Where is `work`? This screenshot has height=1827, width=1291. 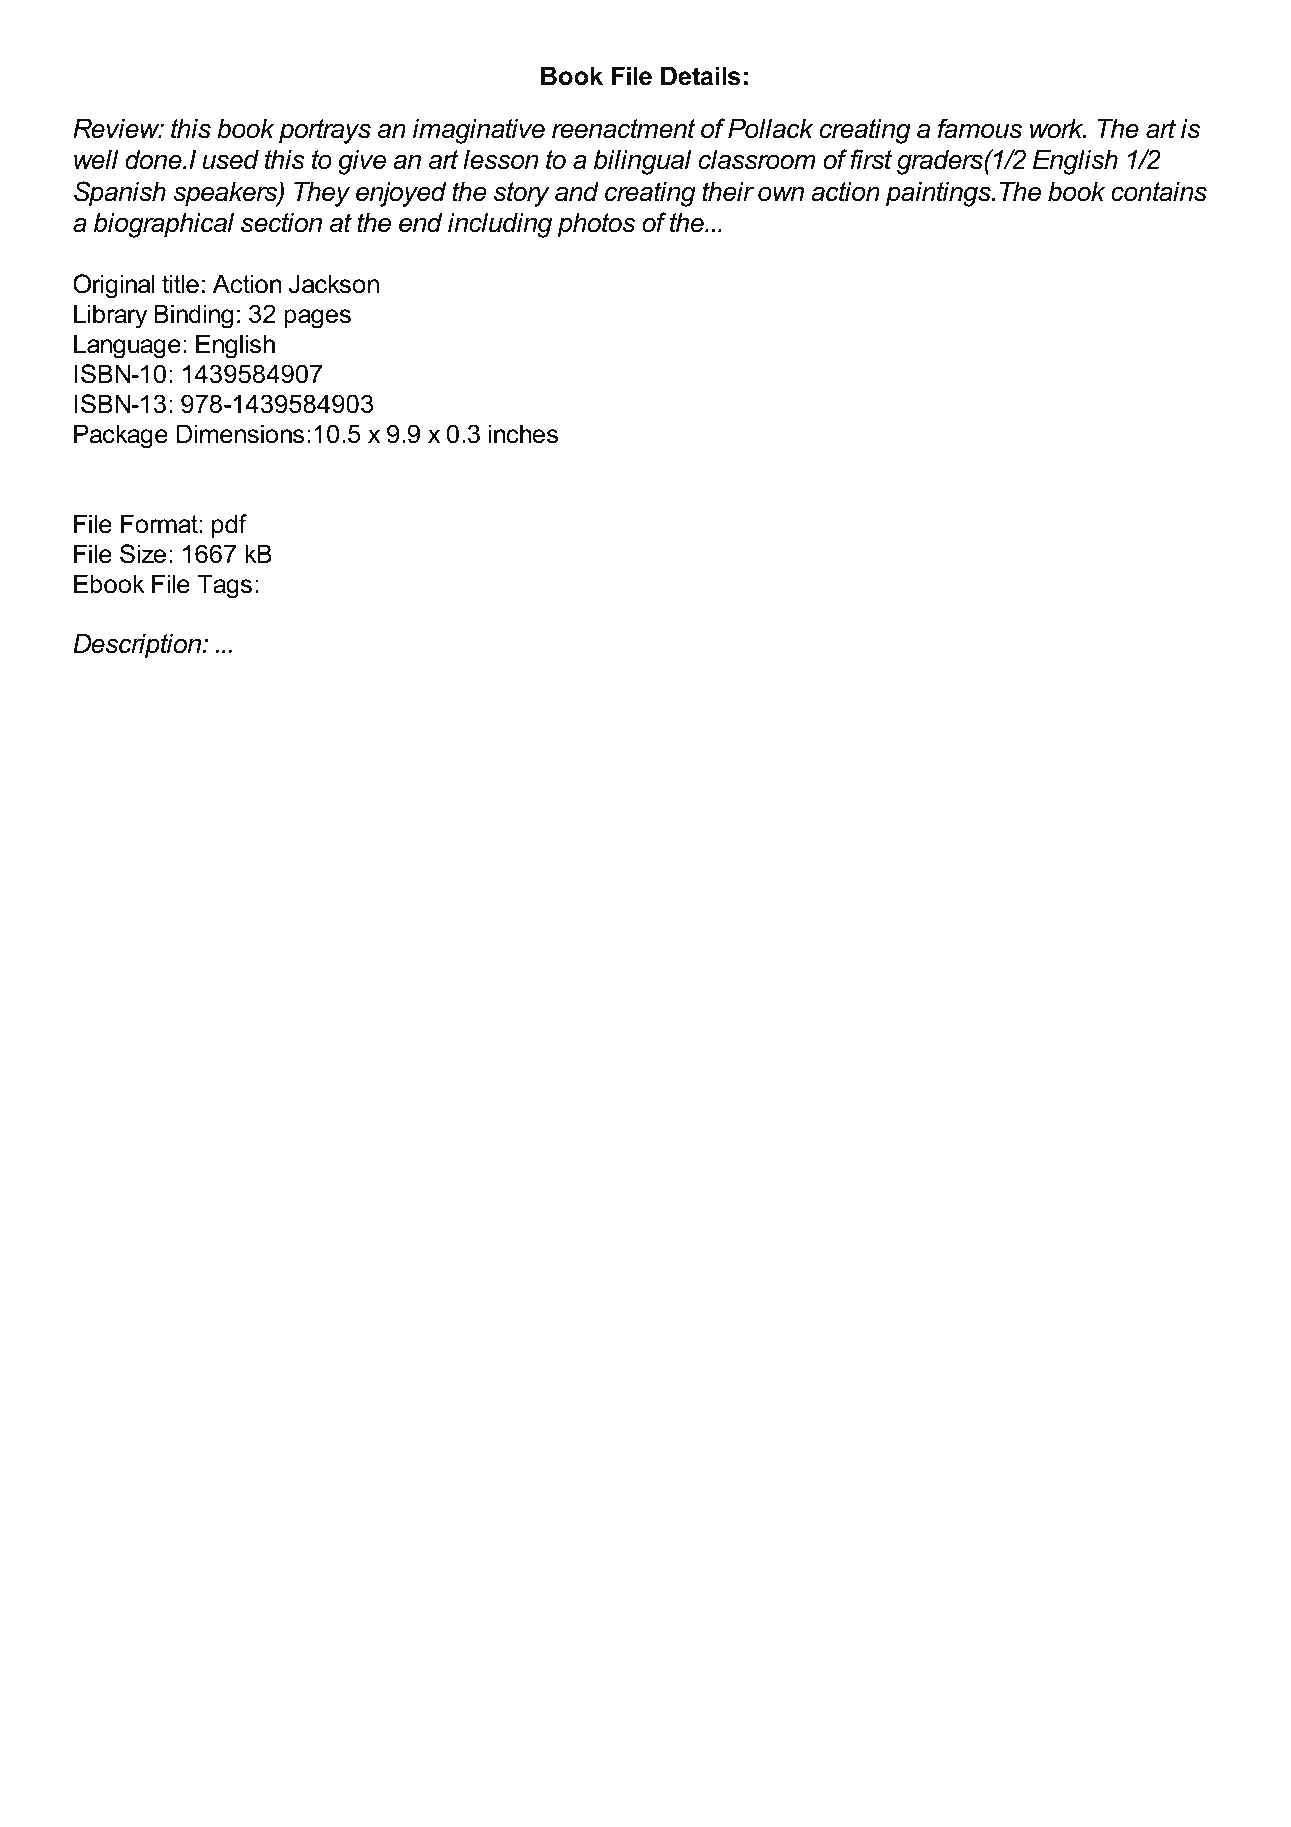 work is located at coordinates (1058, 129).
